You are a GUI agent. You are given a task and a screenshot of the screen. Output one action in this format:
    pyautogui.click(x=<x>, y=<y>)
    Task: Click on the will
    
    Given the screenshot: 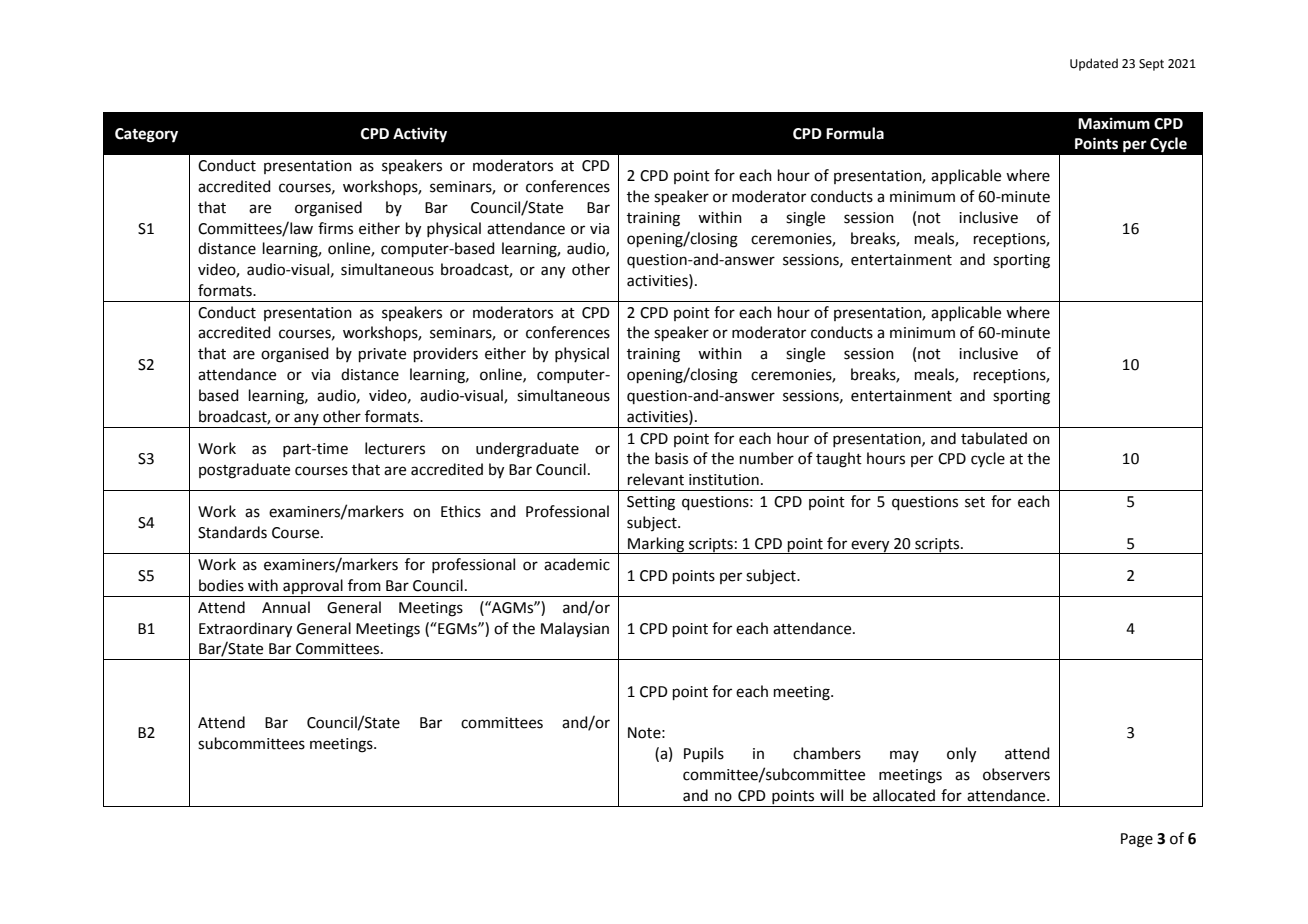 What is the action you would take?
    pyautogui.click(x=831, y=795)
